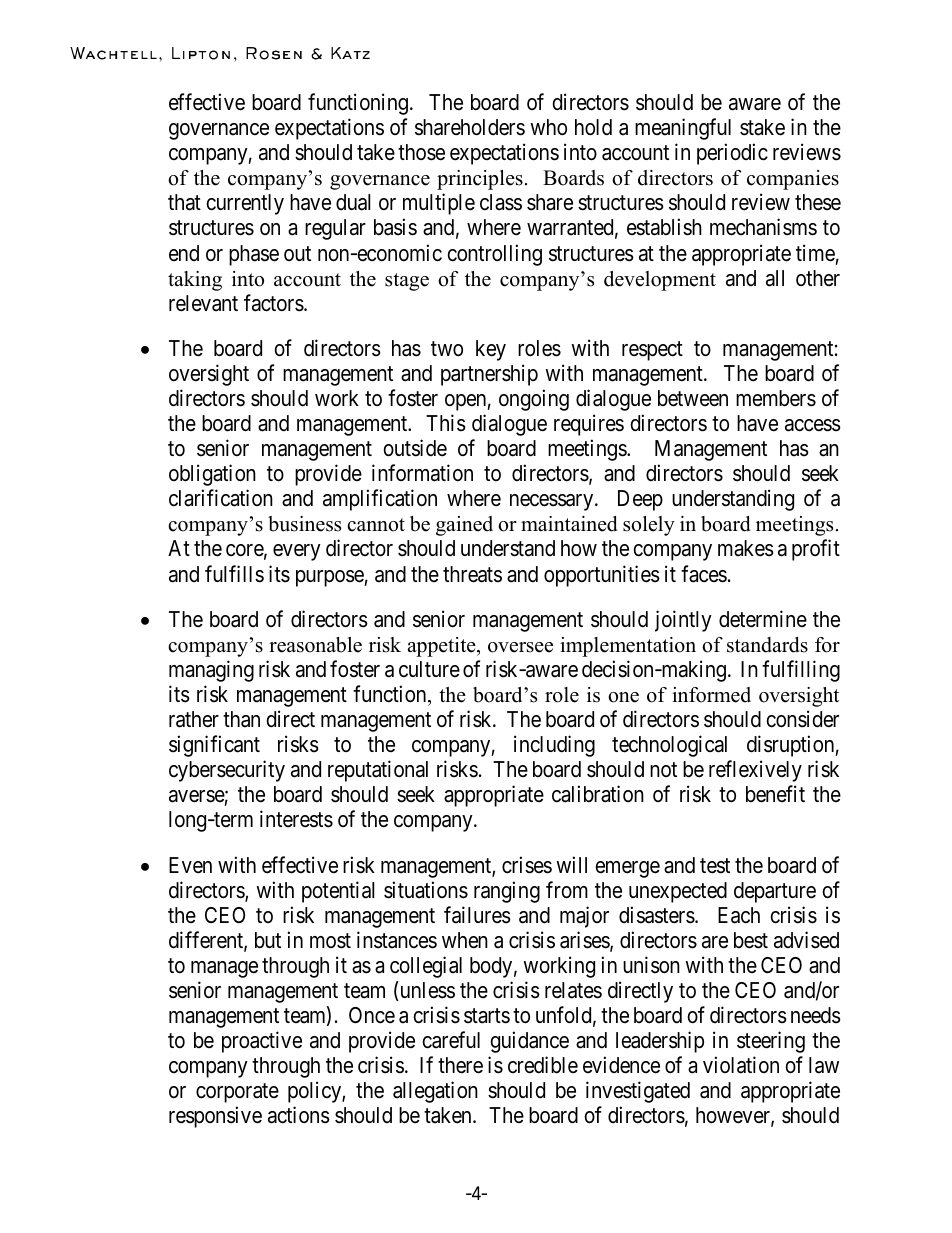 This document has height=1233, width=952. I want to click on credible, so click(543, 1065).
